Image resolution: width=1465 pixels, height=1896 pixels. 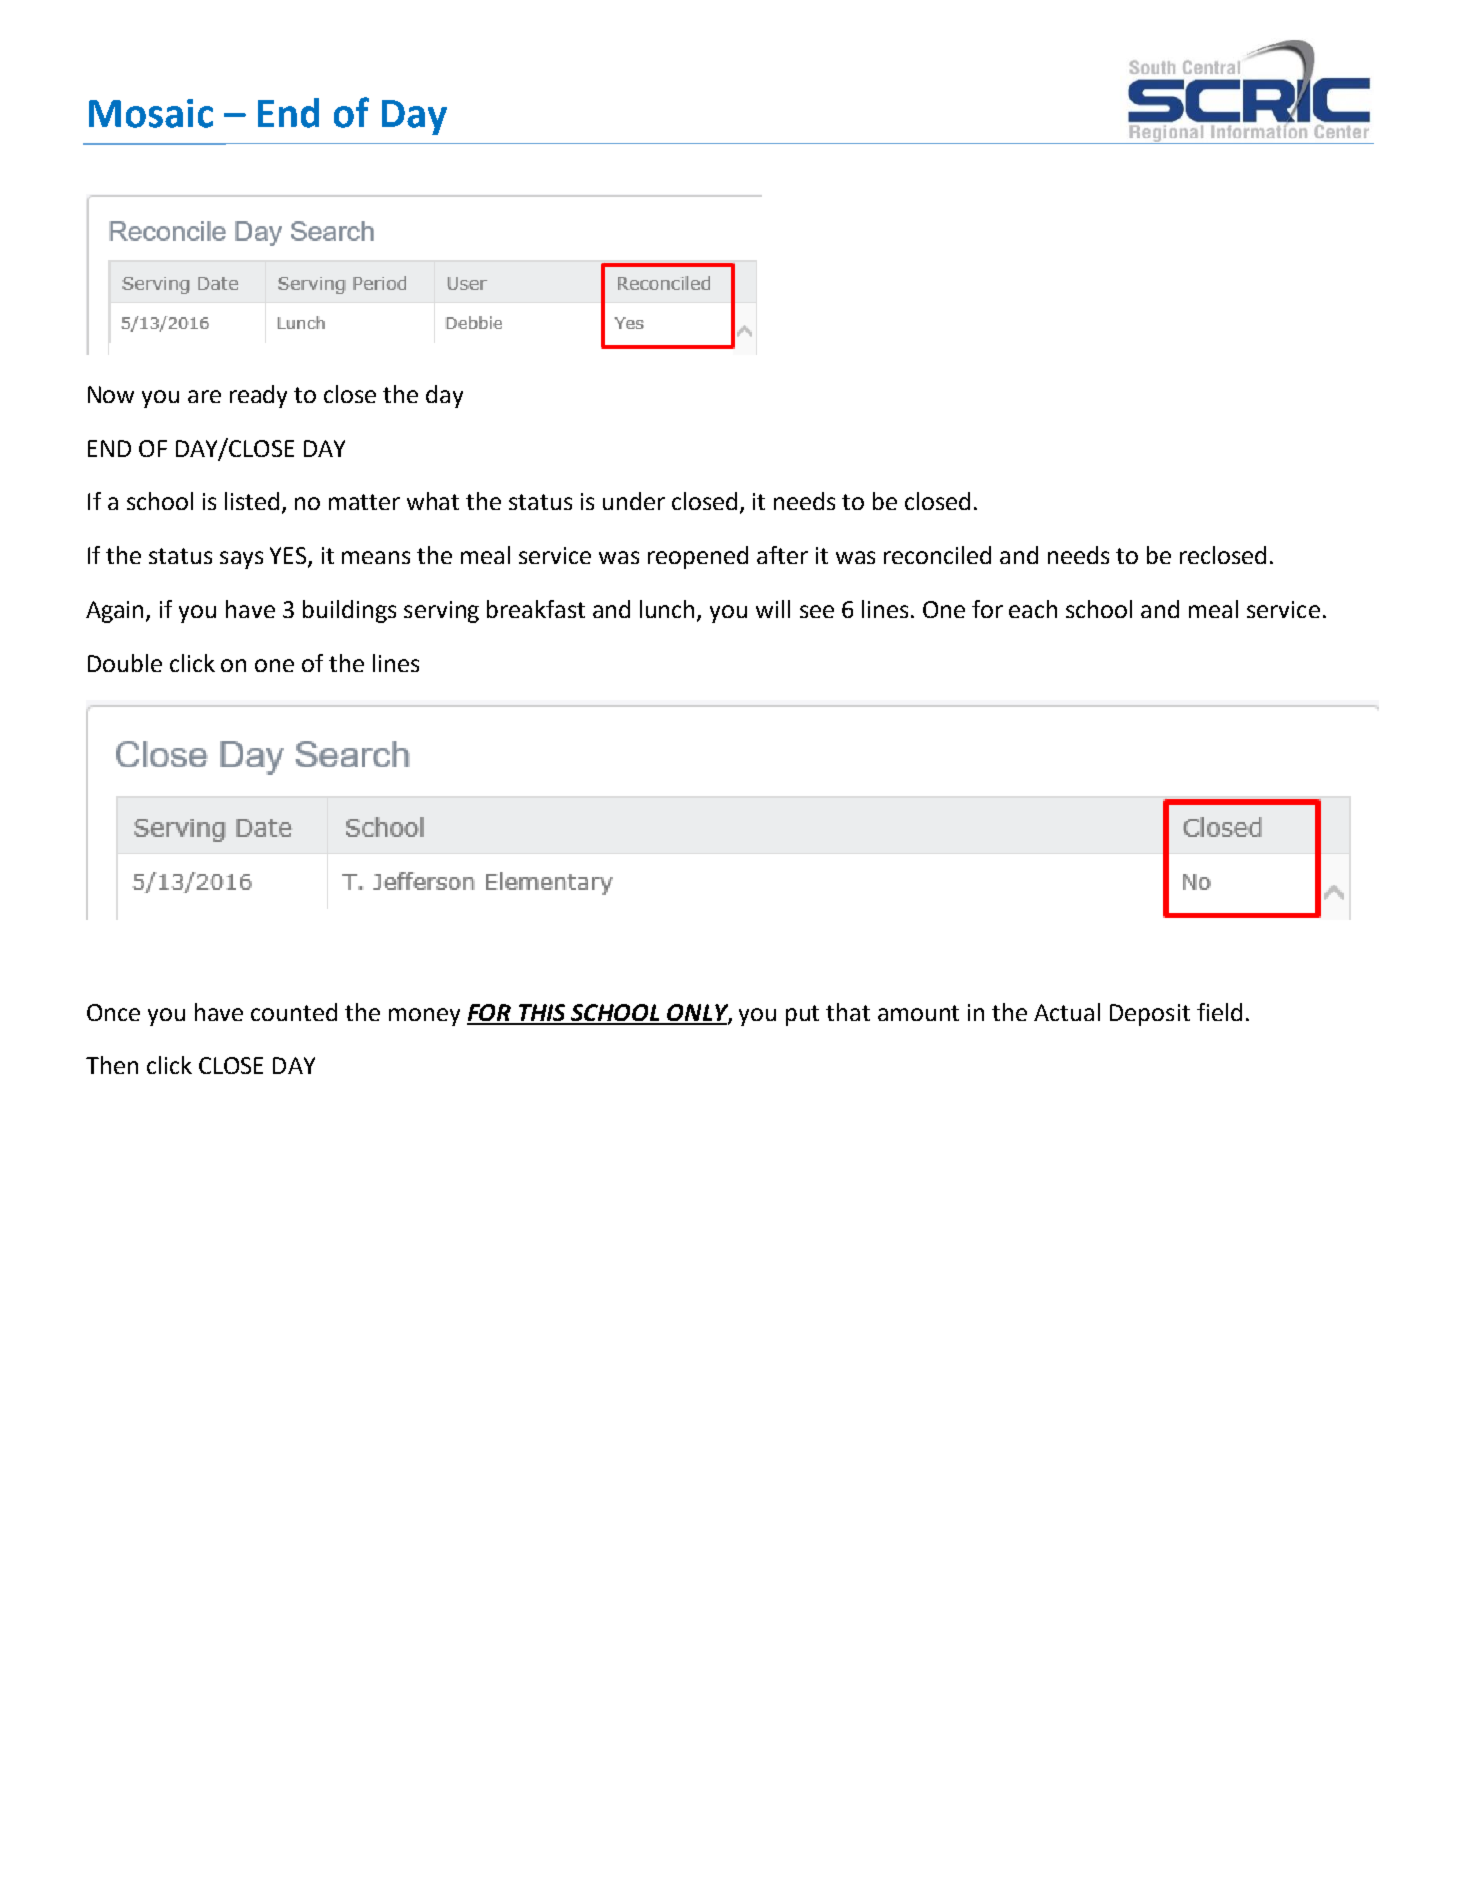 I want to click on ready, so click(x=258, y=396).
